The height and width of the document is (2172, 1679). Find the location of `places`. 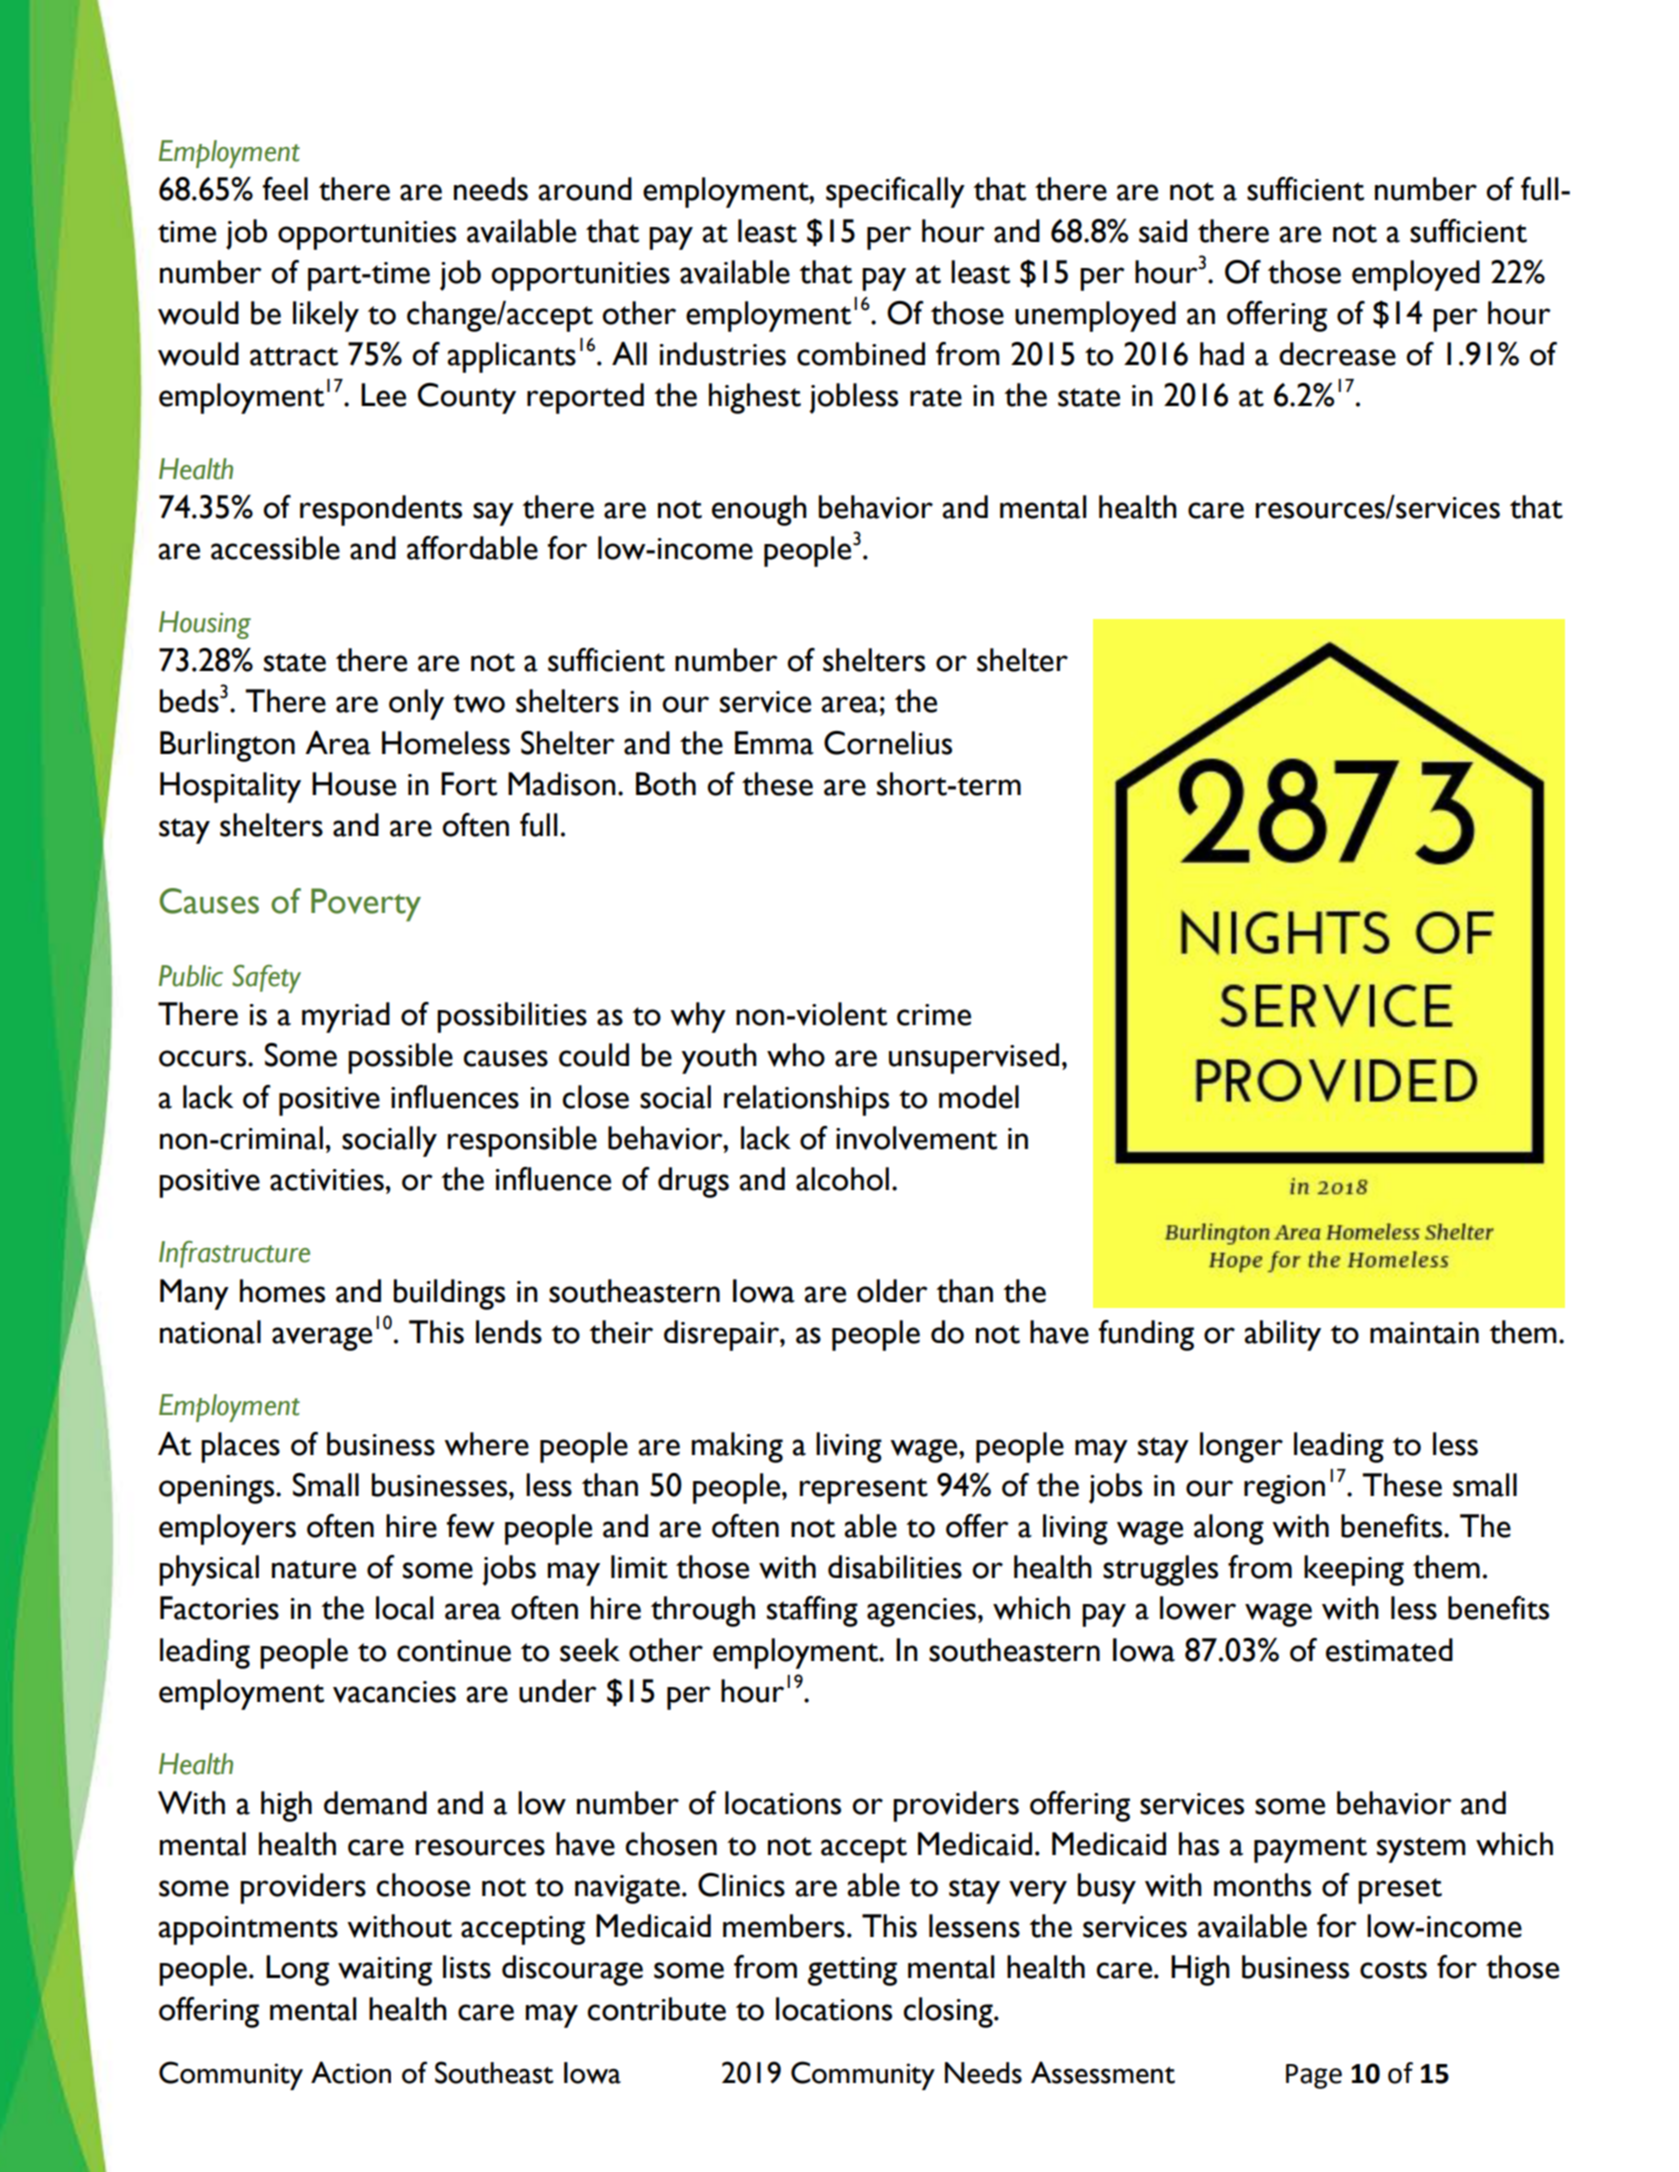

places is located at coordinates (240, 1447).
